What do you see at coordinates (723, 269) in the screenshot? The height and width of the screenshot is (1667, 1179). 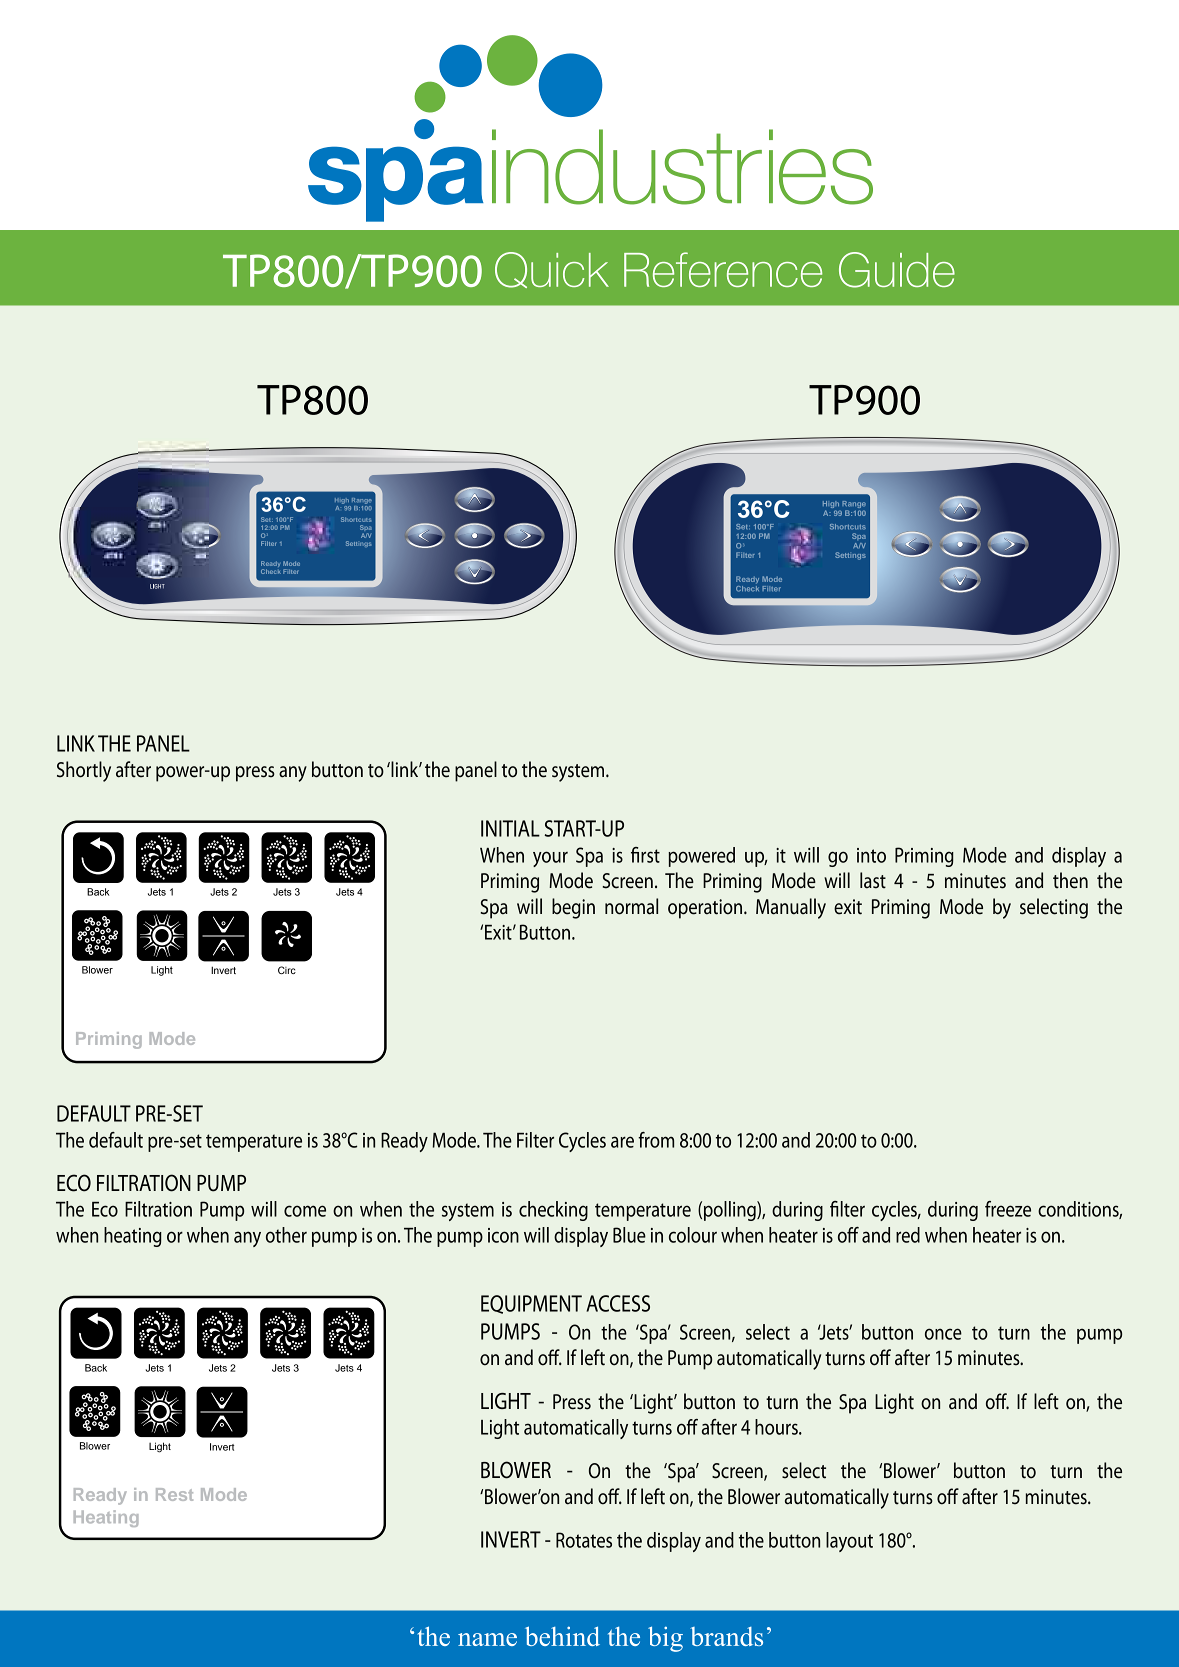 I see `Reference` at bounding box center [723, 269].
